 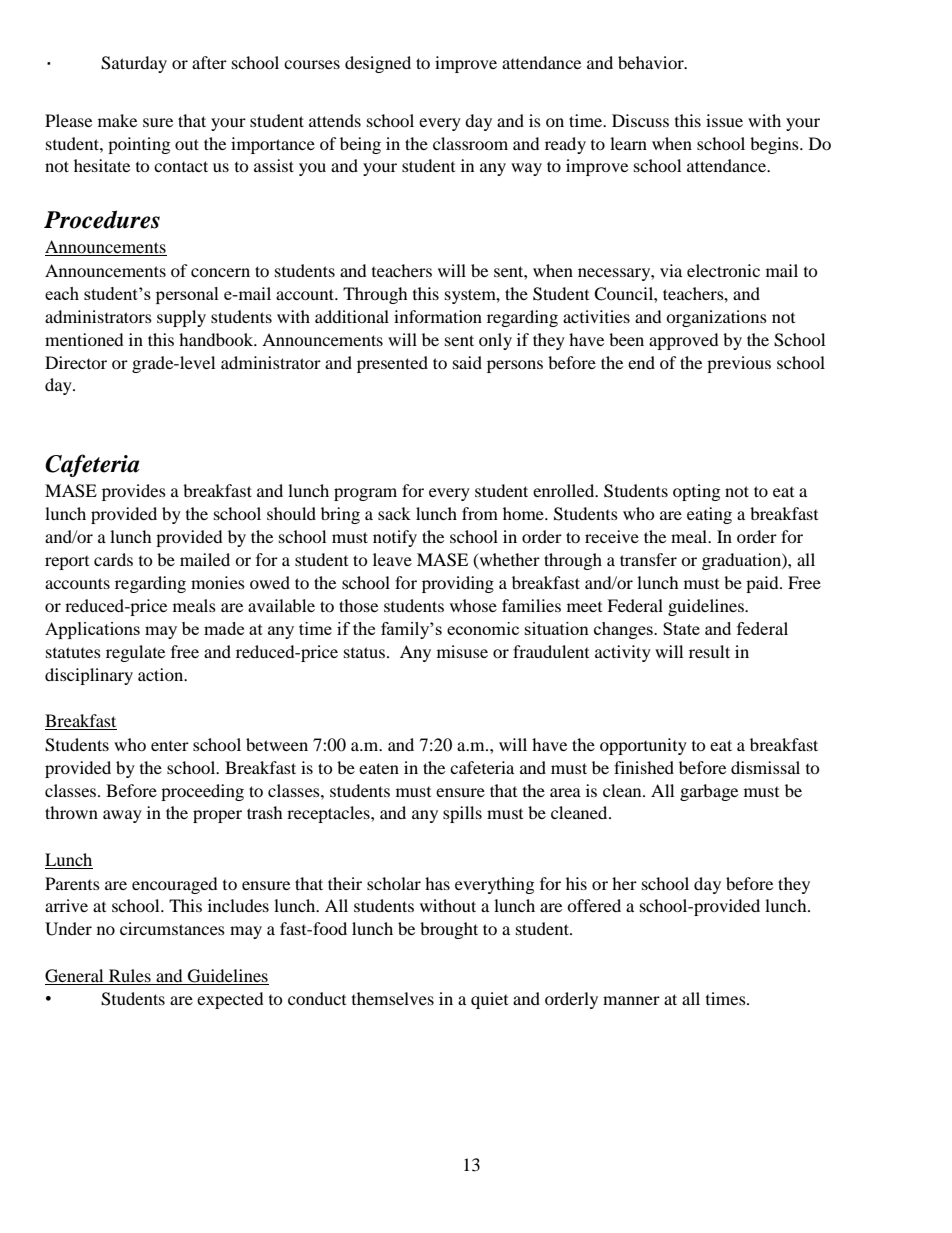 What do you see at coordinates (724, 120) in the document?
I see `issue` at bounding box center [724, 120].
